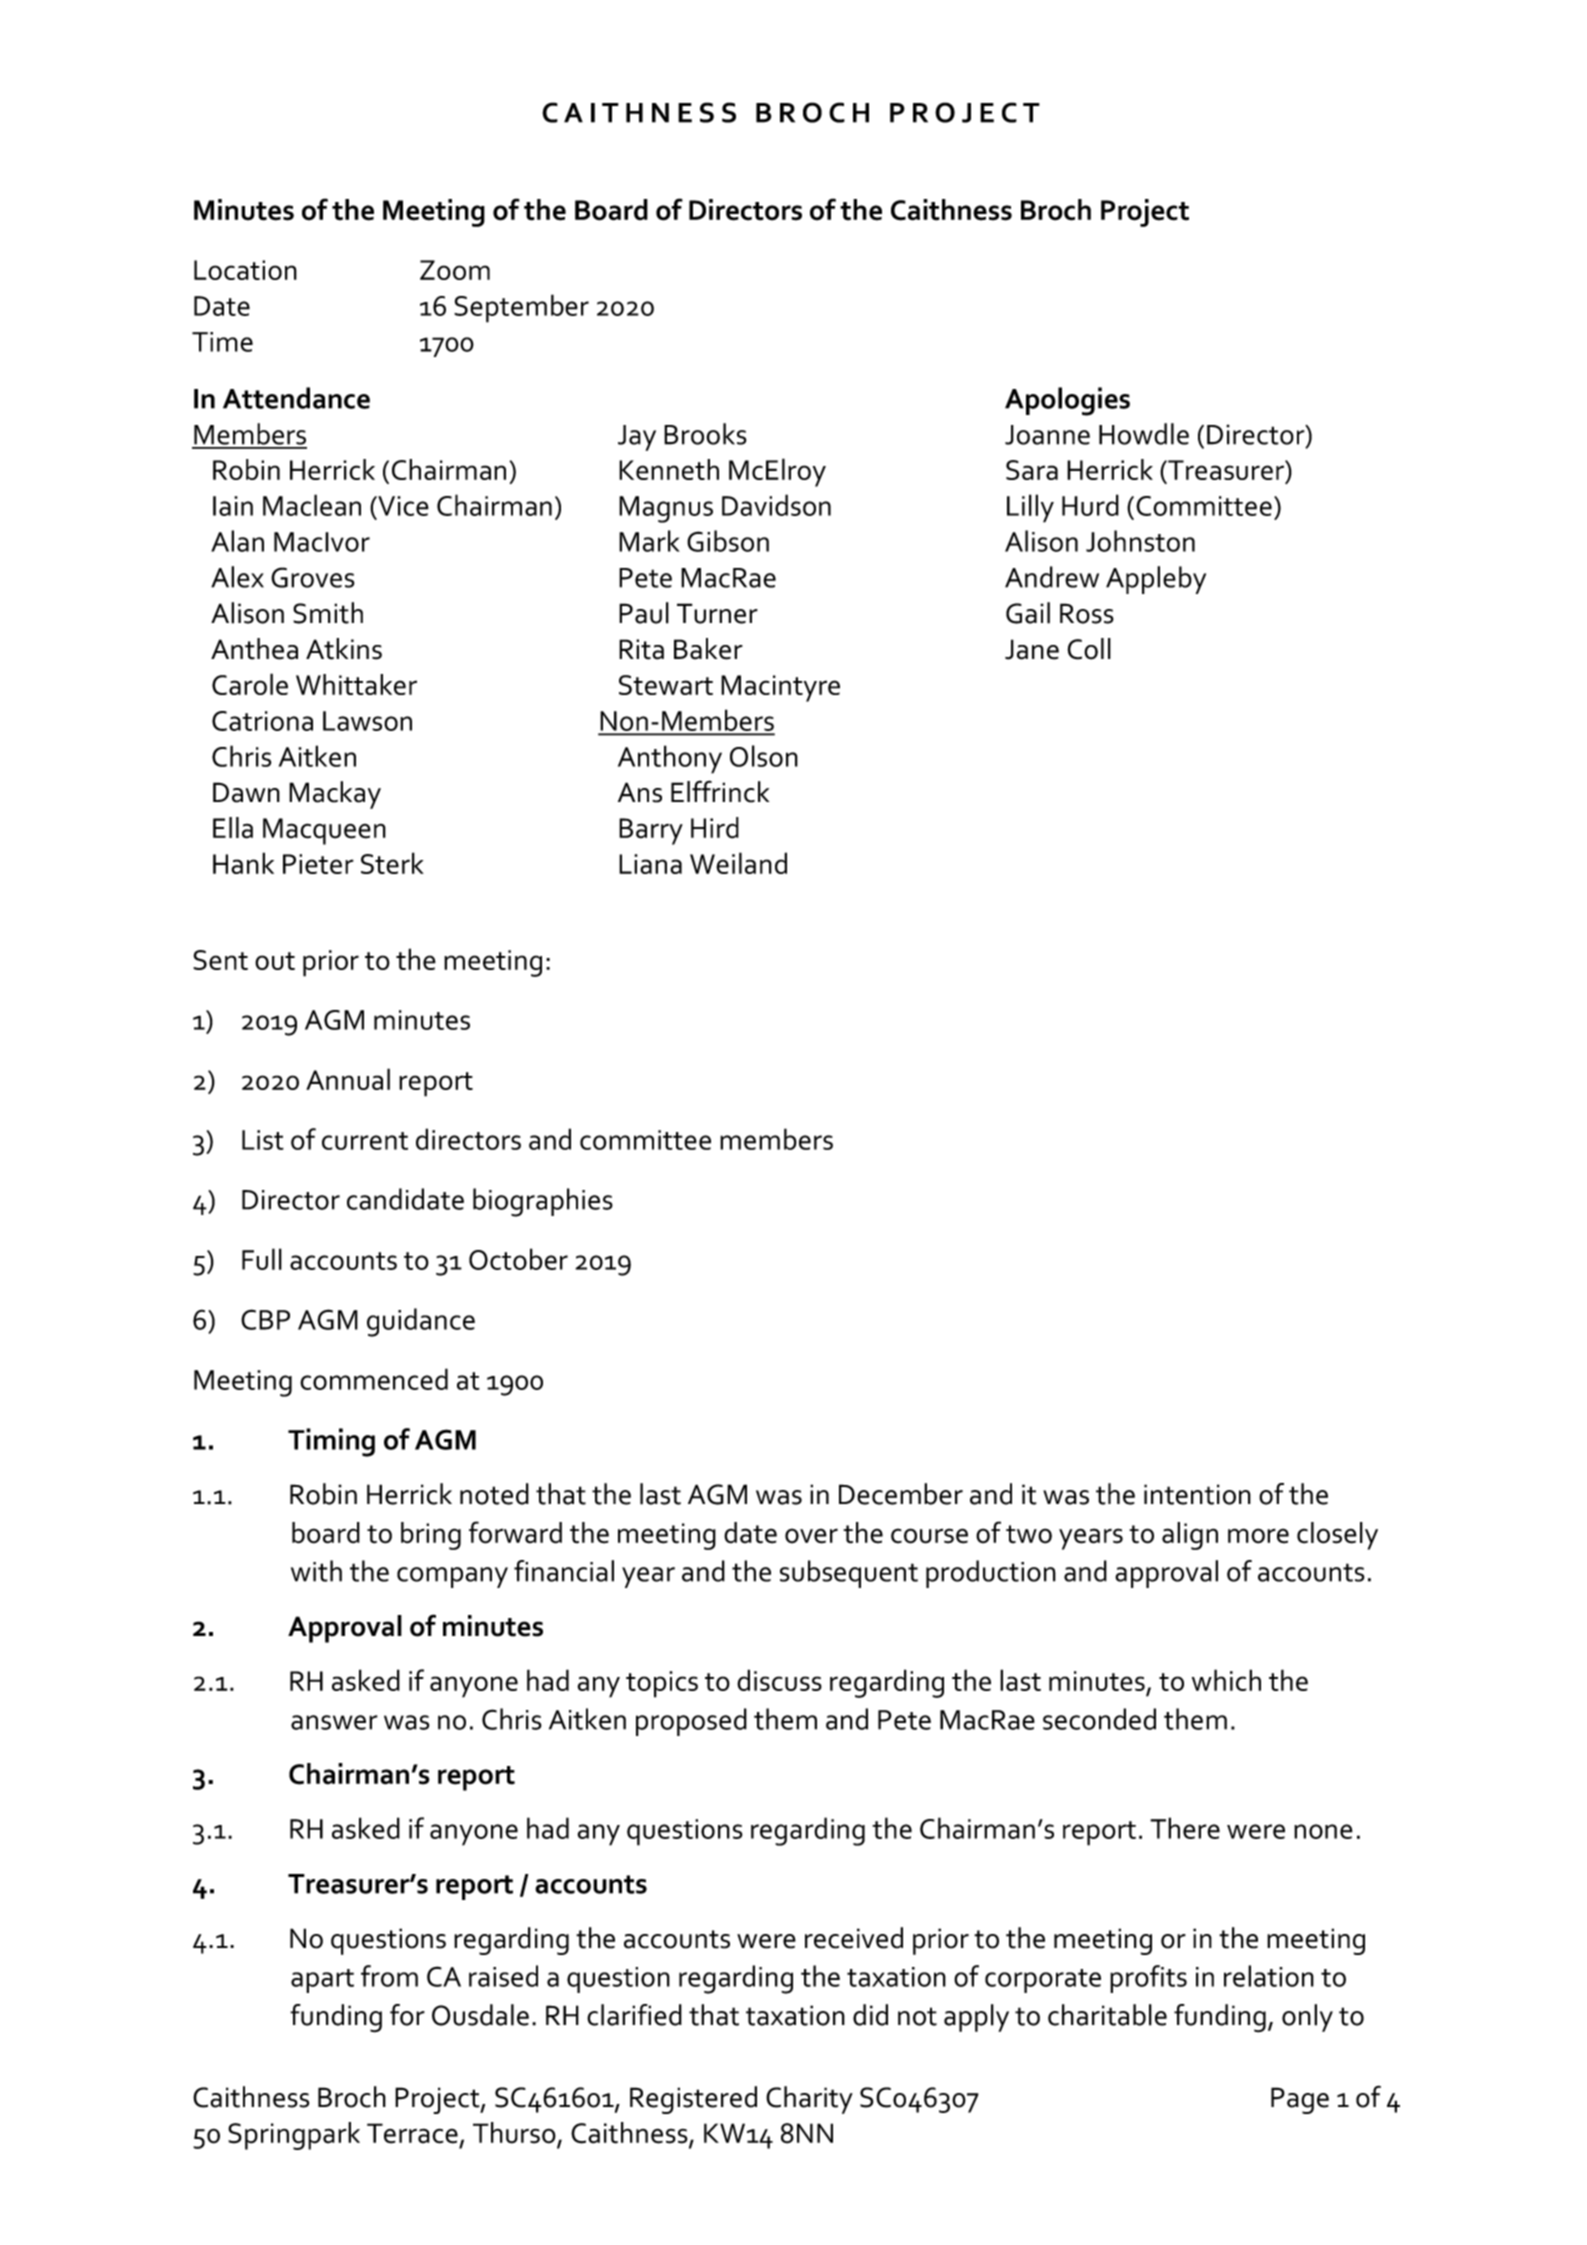 Image resolution: width=1587 pixels, height=2245 pixels. What do you see at coordinates (705, 434) in the document?
I see `Brooks` at bounding box center [705, 434].
